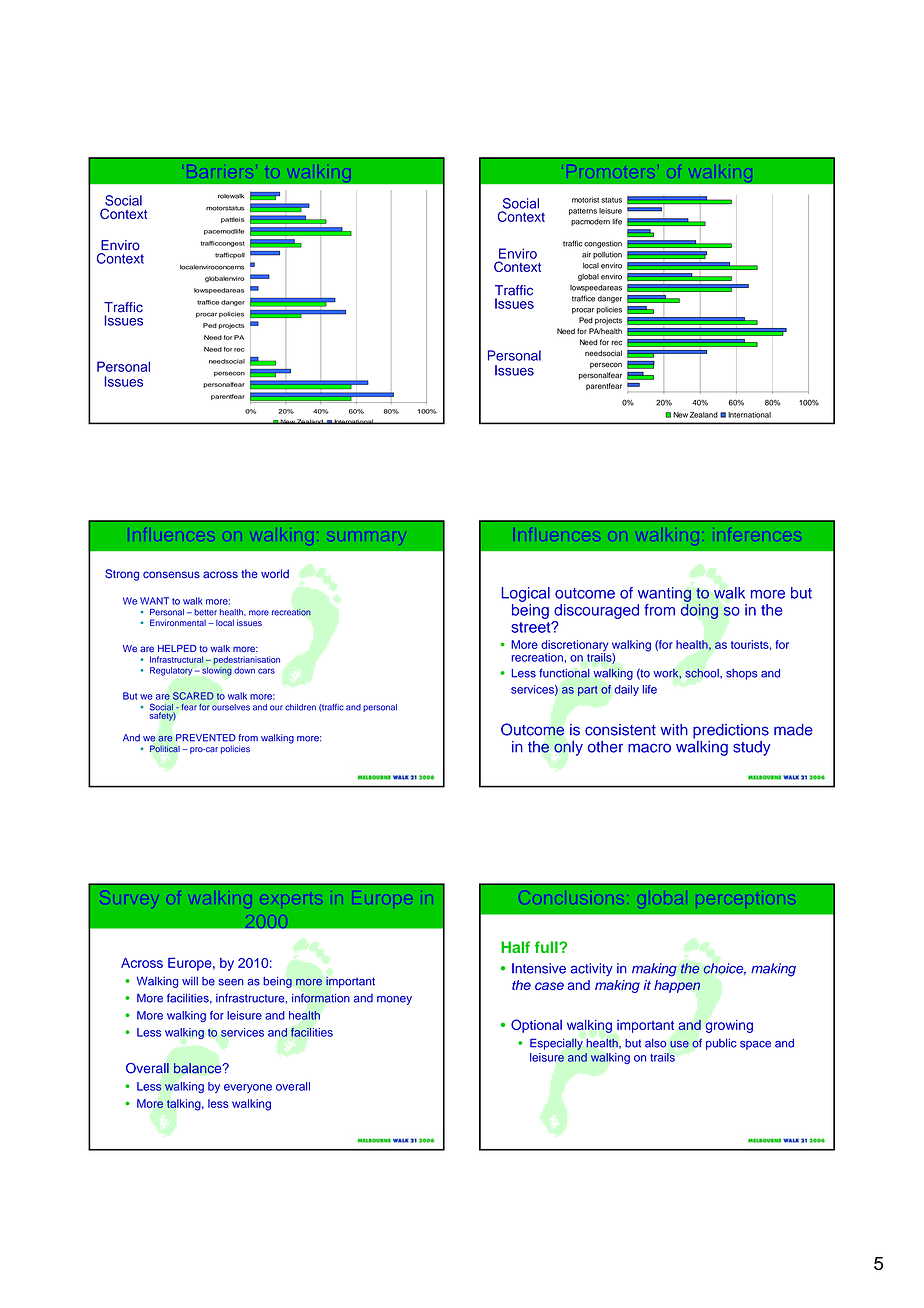 Image resolution: width=924 pixels, height=1308 pixels. I want to click on public, so click(721, 1044).
